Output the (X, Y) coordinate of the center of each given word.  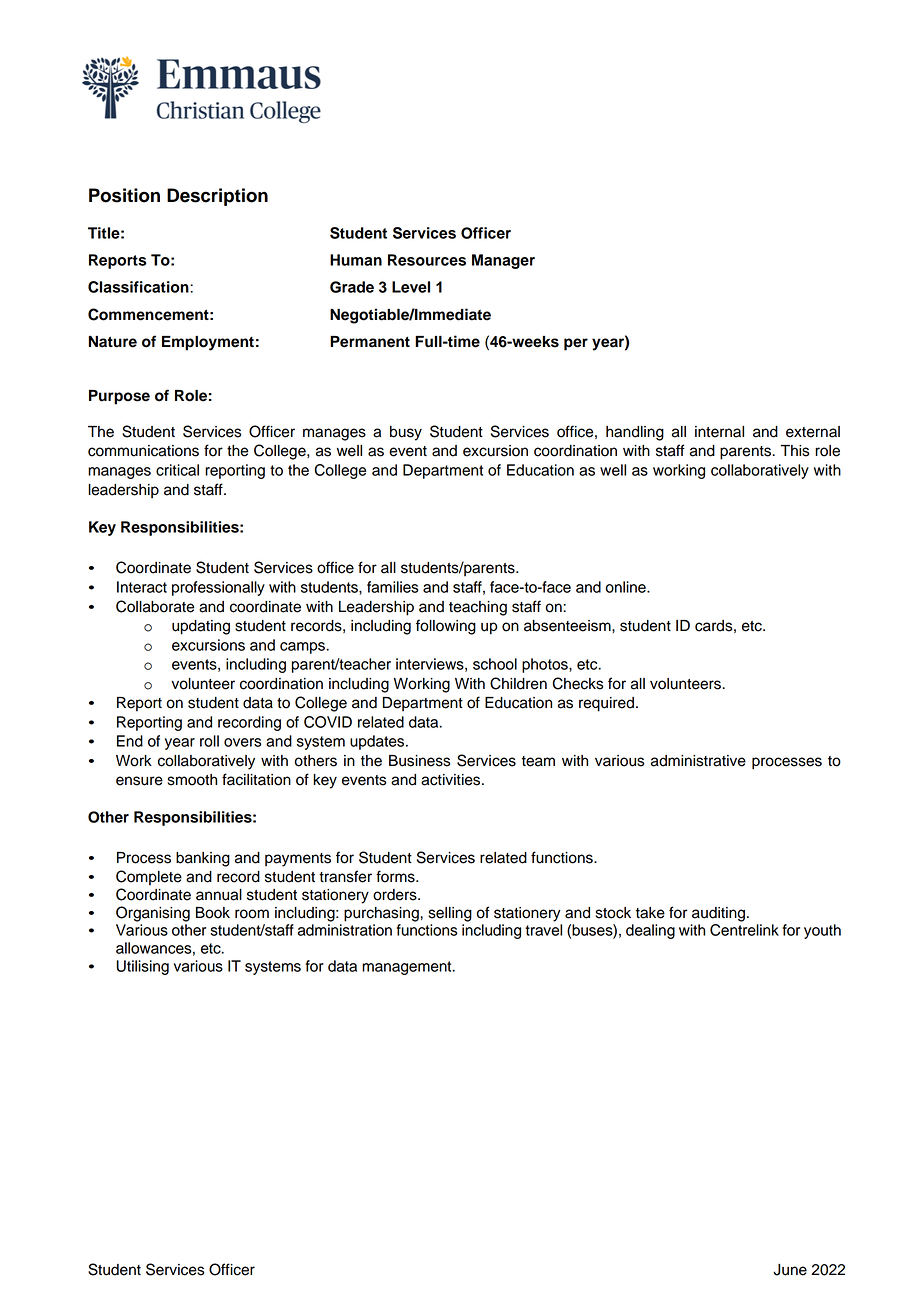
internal (719, 432)
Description (217, 197)
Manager (503, 261)
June (790, 1270)
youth (822, 931)
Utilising (143, 967)
